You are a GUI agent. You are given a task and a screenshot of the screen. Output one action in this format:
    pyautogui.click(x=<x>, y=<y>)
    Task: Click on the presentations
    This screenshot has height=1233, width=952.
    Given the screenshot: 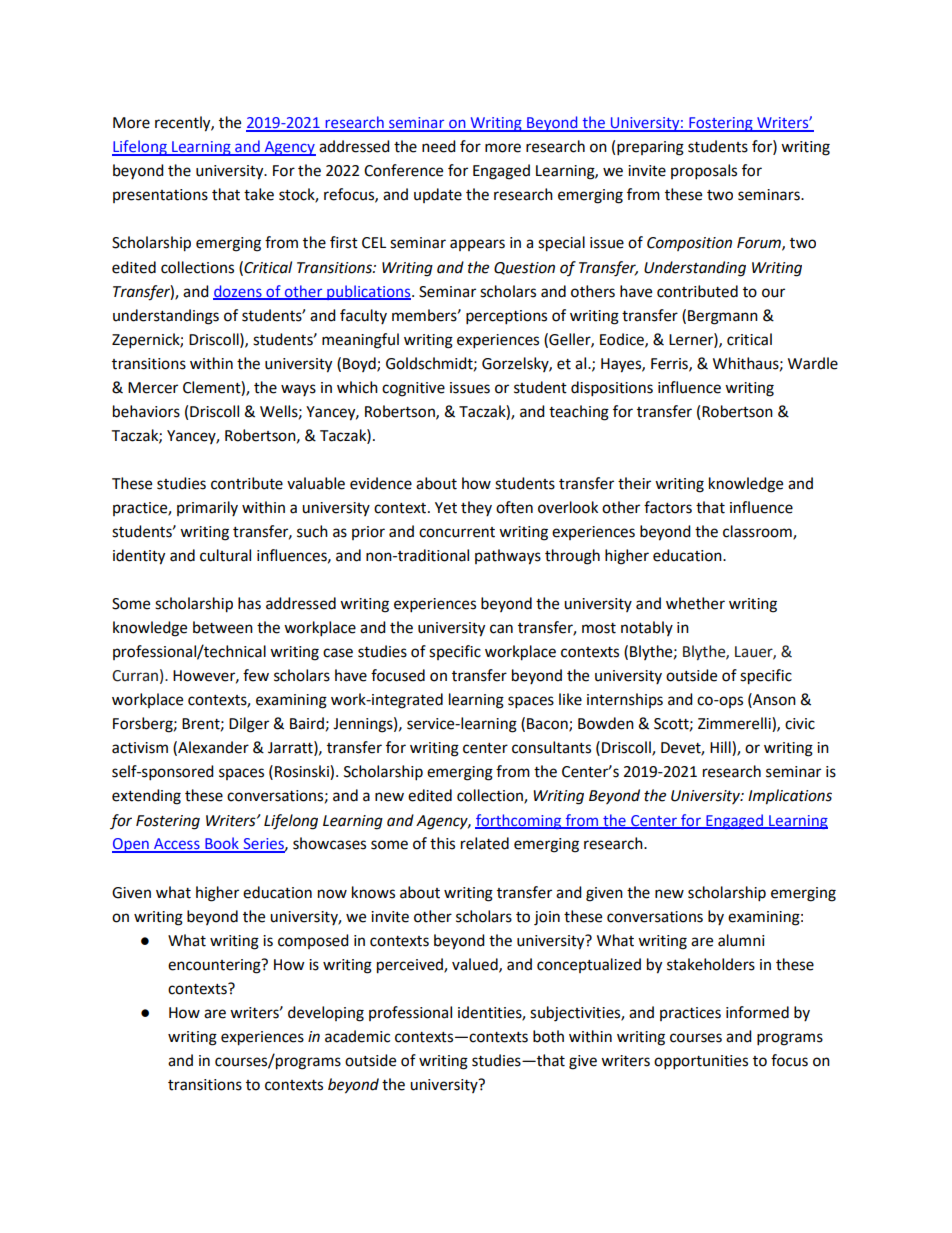 What is the action you would take?
    pyautogui.click(x=160, y=196)
